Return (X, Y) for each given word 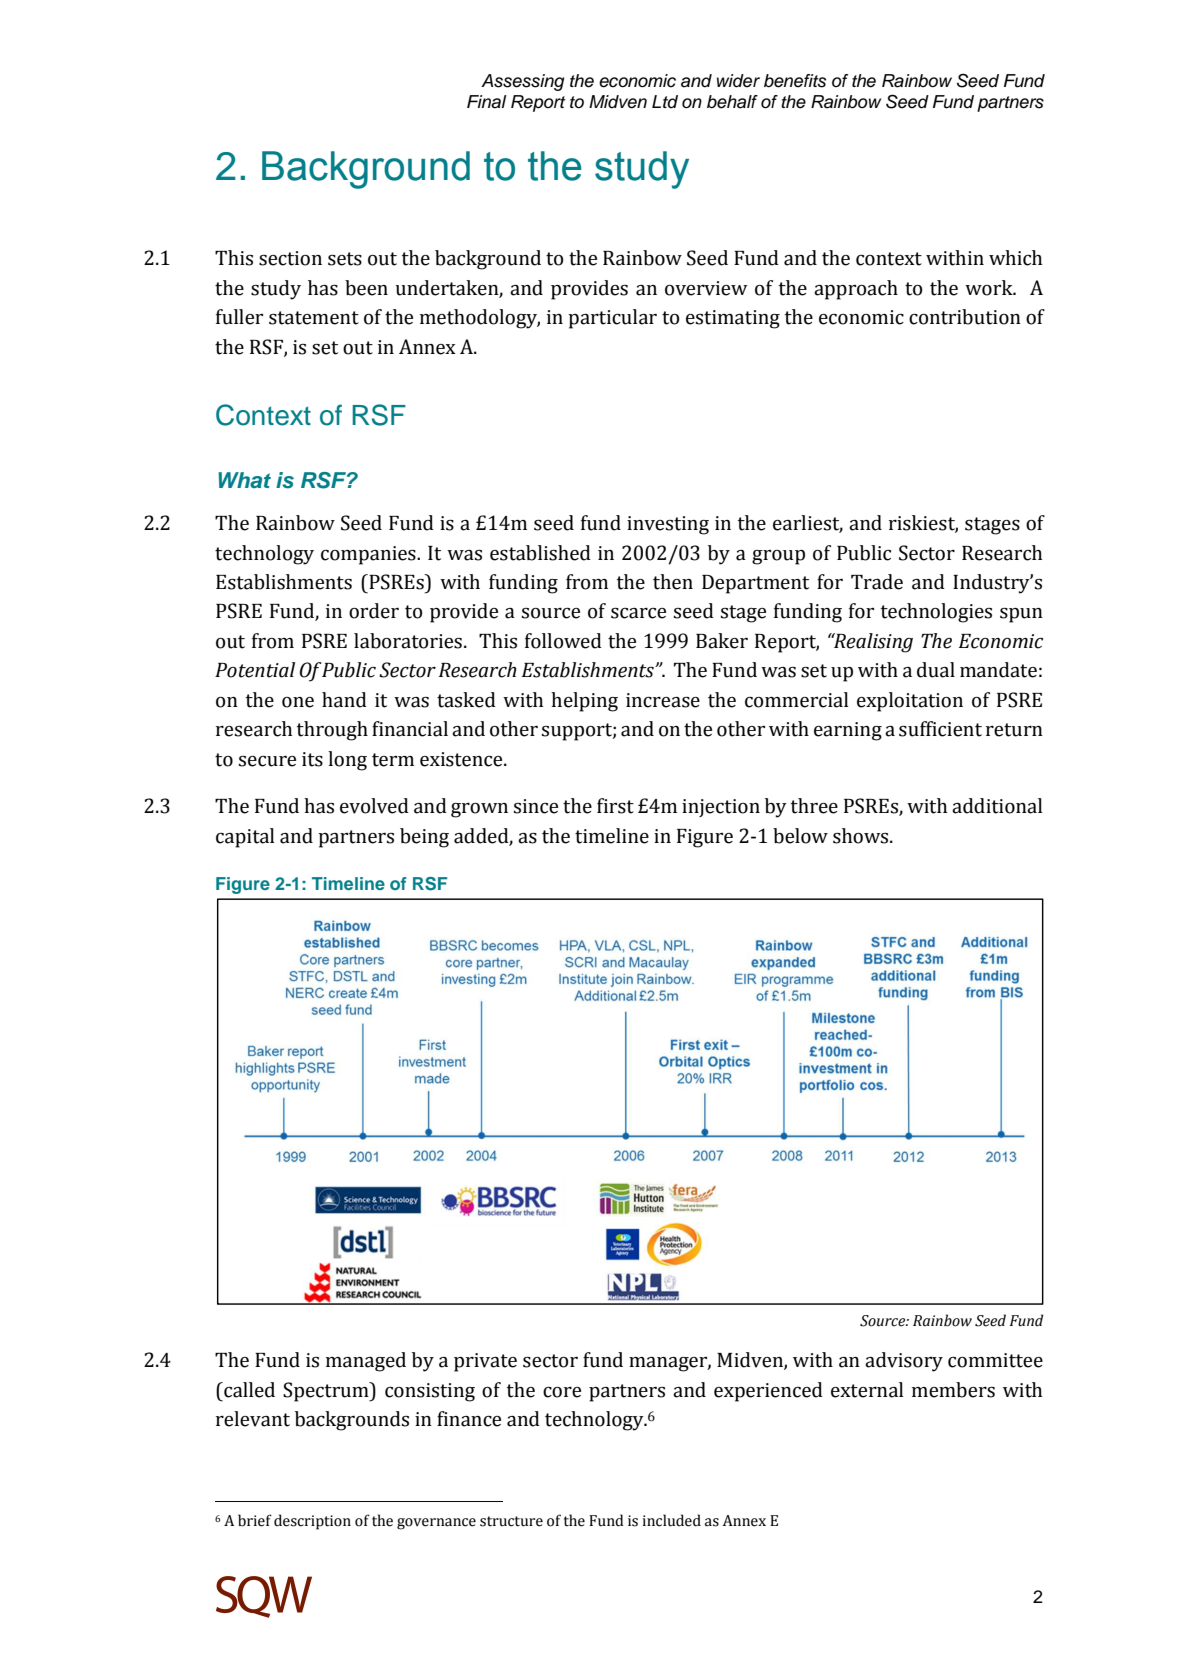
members (953, 1390)
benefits (795, 81)
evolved (374, 806)
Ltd (665, 102)
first (615, 806)
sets (345, 259)
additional (997, 806)
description (312, 1522)
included (671, 1520)
